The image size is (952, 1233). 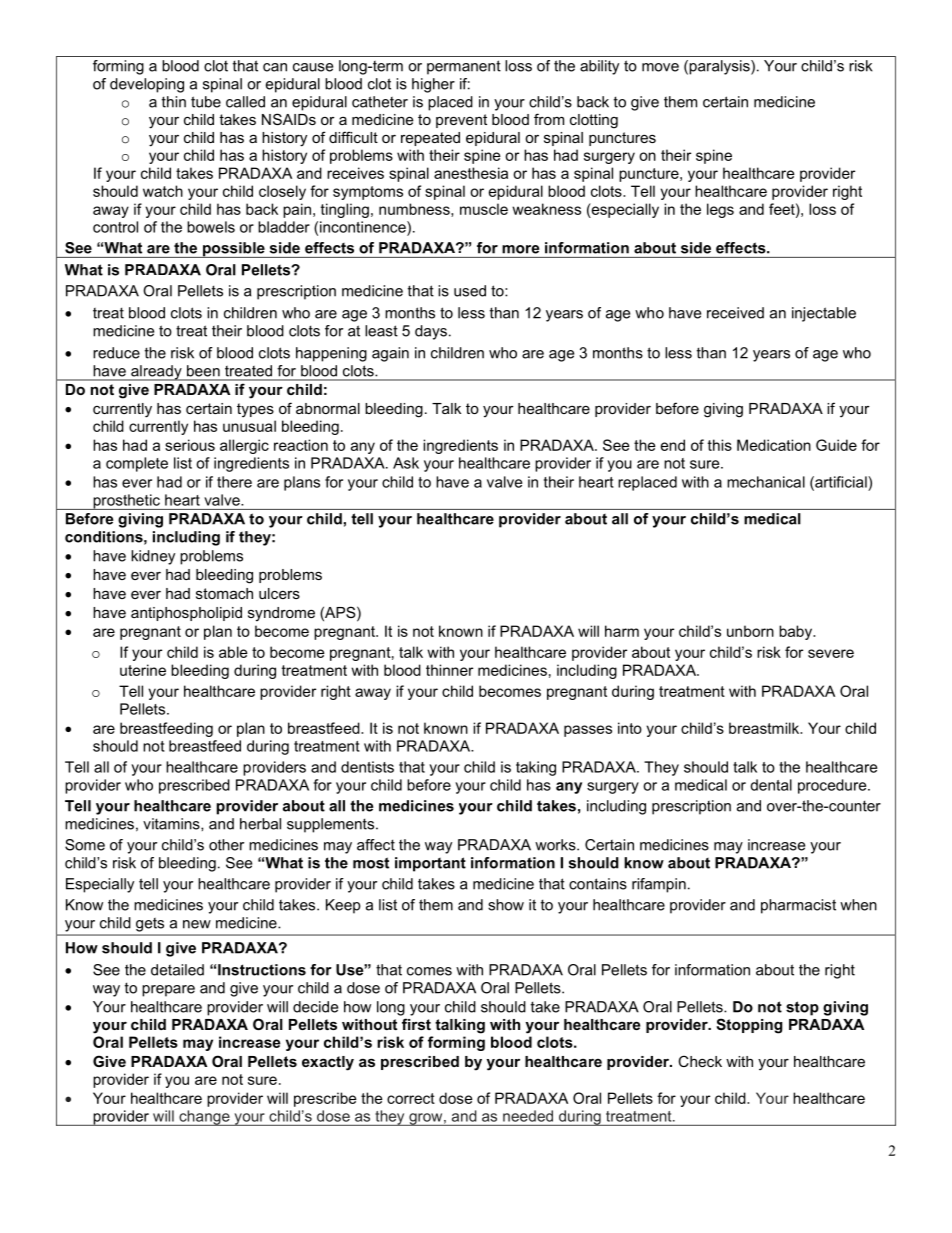 I want to click on correct, so click(x=411, y=1098).
